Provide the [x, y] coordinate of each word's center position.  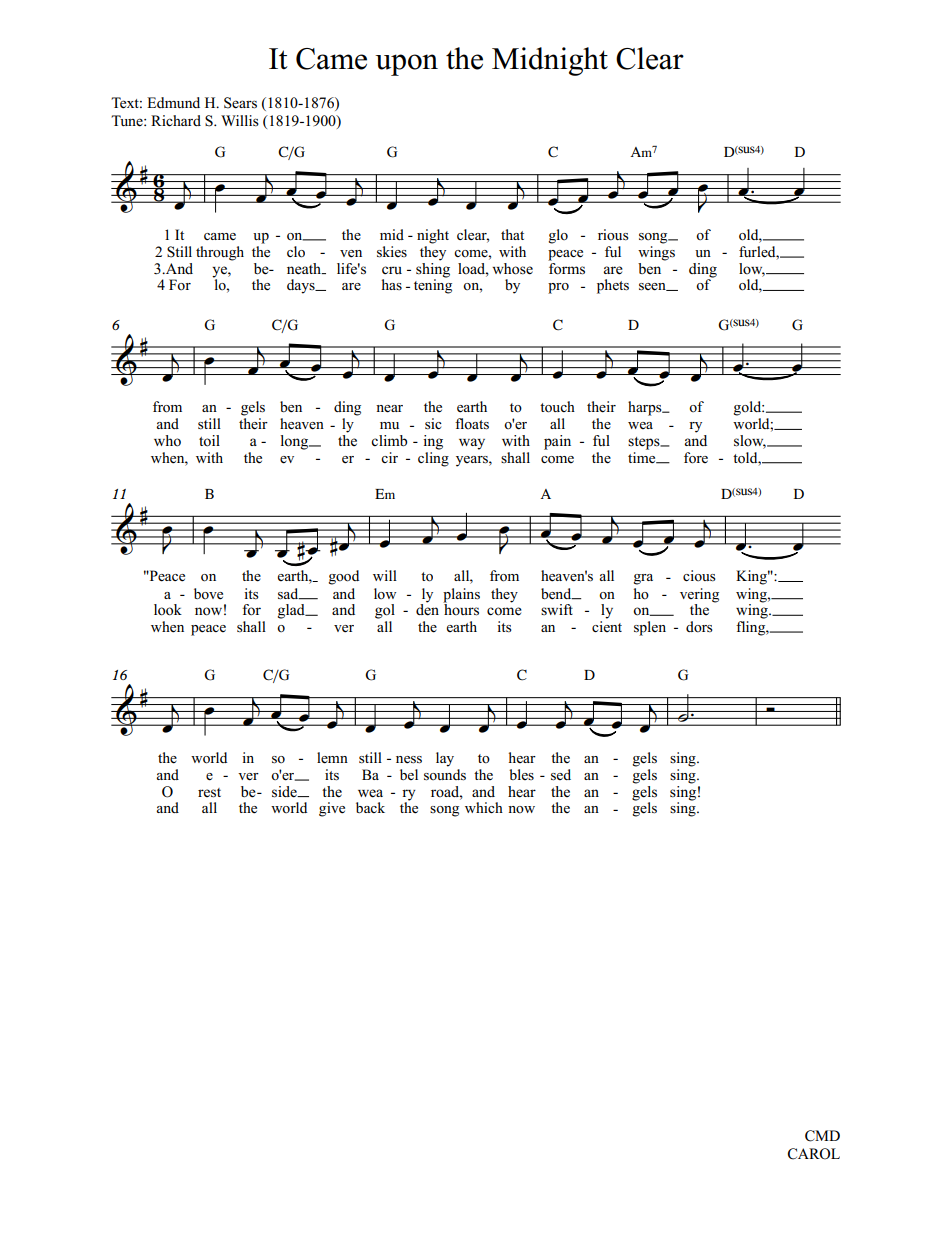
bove [208, 594]
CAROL [814, 1154]
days [302, 286]
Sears [240, 103]
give [332, 809]
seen [653, 287]
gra [643, 579]
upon [406, 65]
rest [209, 793]
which [484, 807]
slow [750, 442]
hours [461, 609]
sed [561, 775]
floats [472, 424]
